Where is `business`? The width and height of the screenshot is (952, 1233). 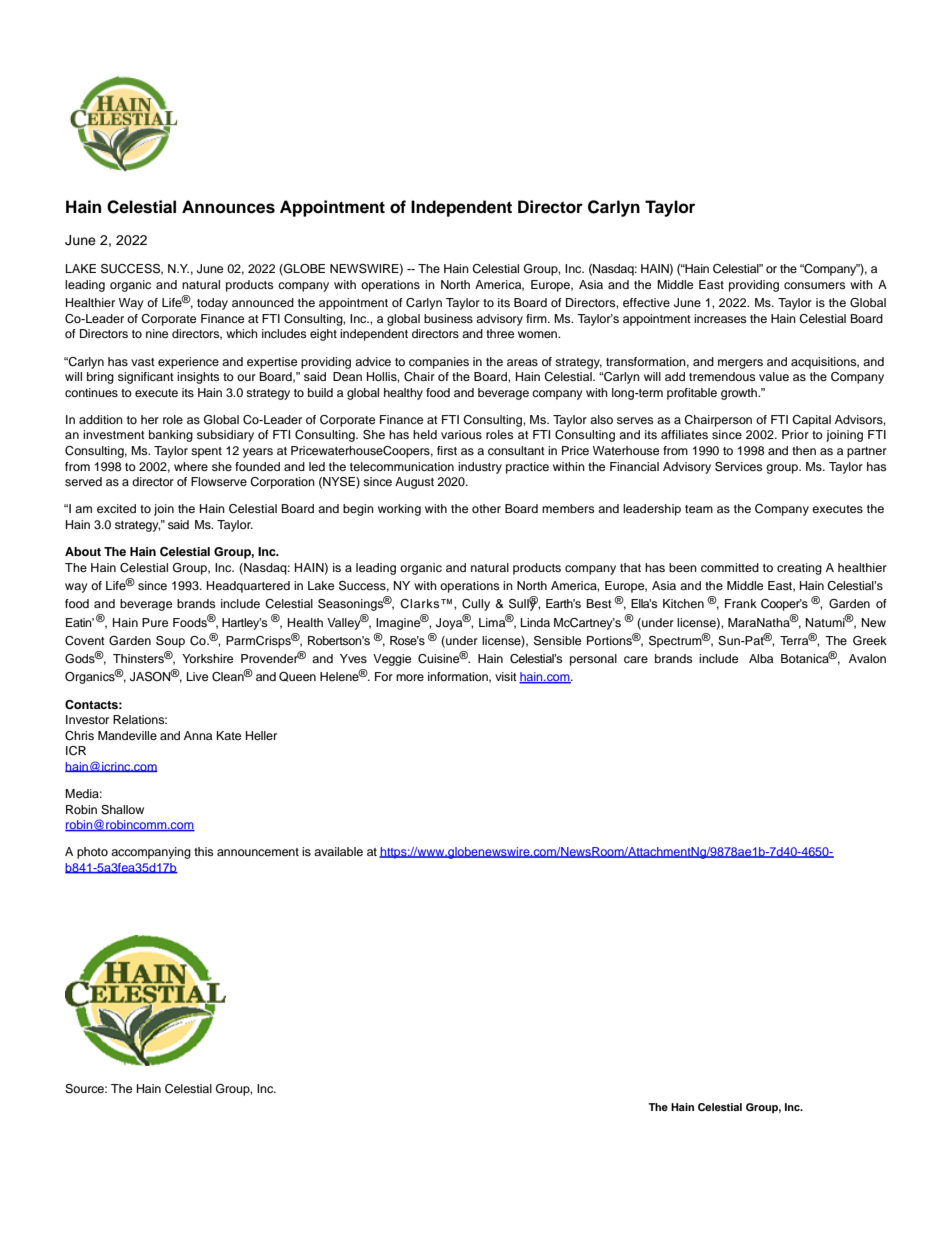
business is located at coordinates (448, 318).
